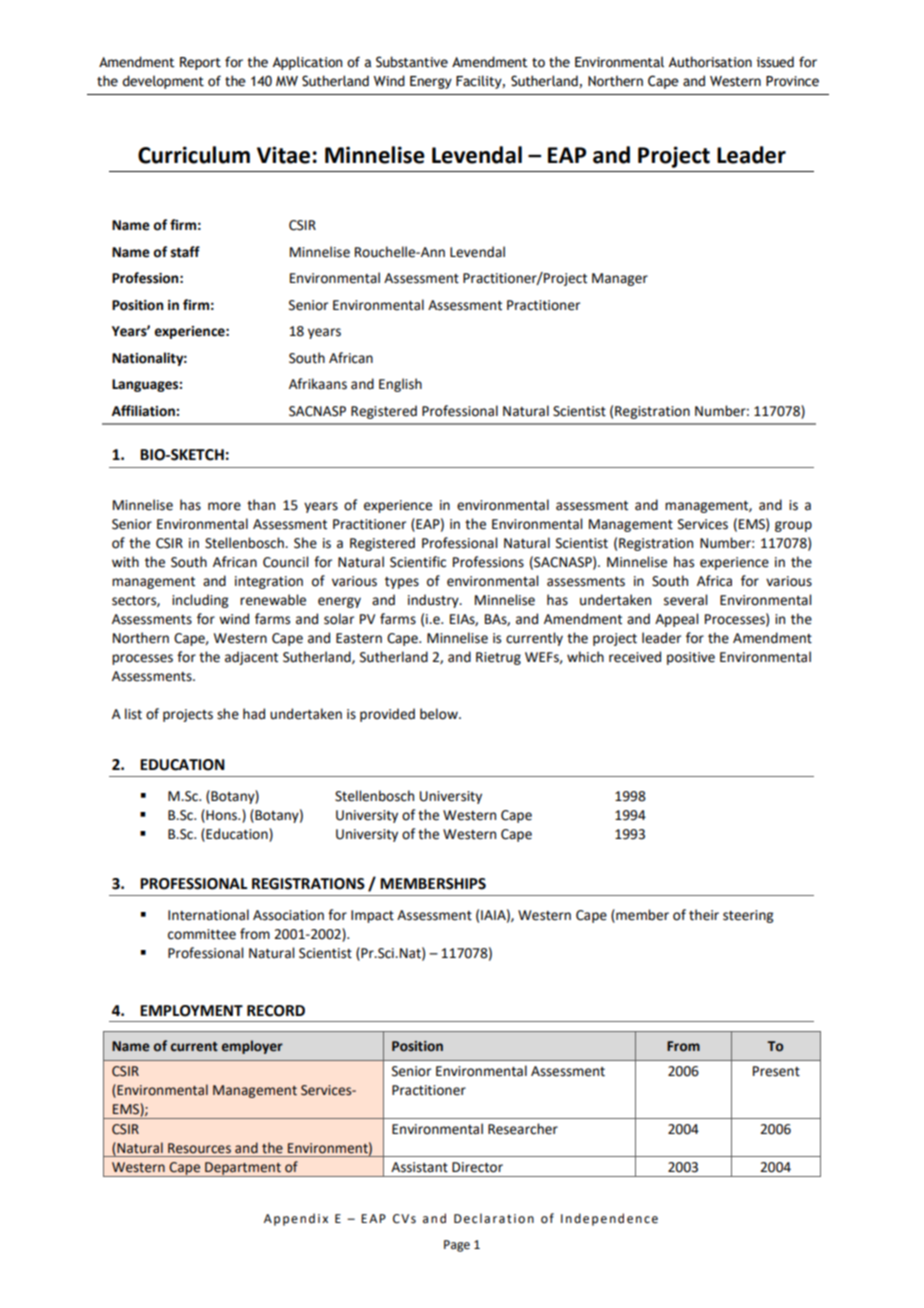  What do you see at coordinates (251, 658) in the screenshot?
I see `adjacent` at bounding box center [251, 658].
